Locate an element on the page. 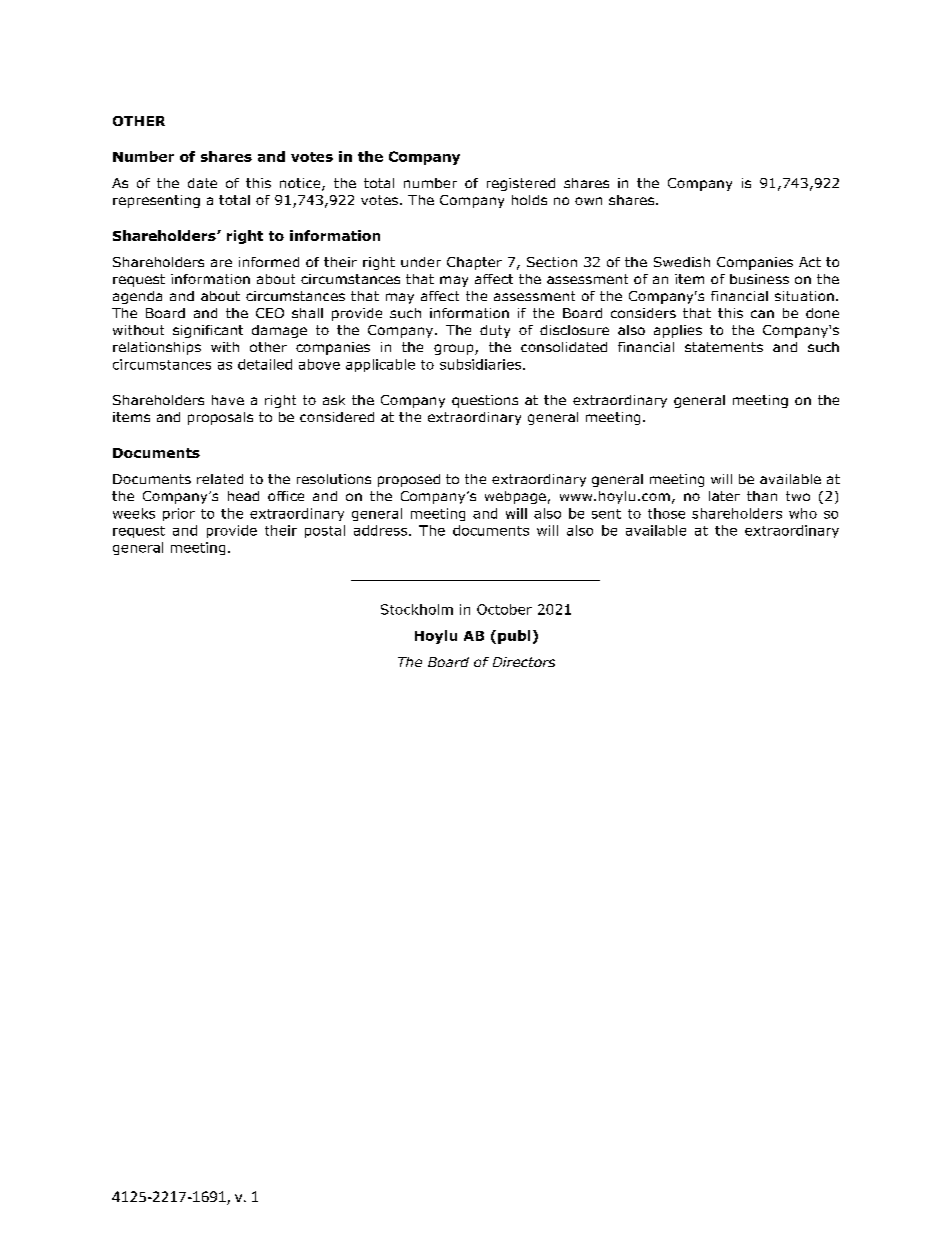  agenda is located at coordinates (137, 297).
